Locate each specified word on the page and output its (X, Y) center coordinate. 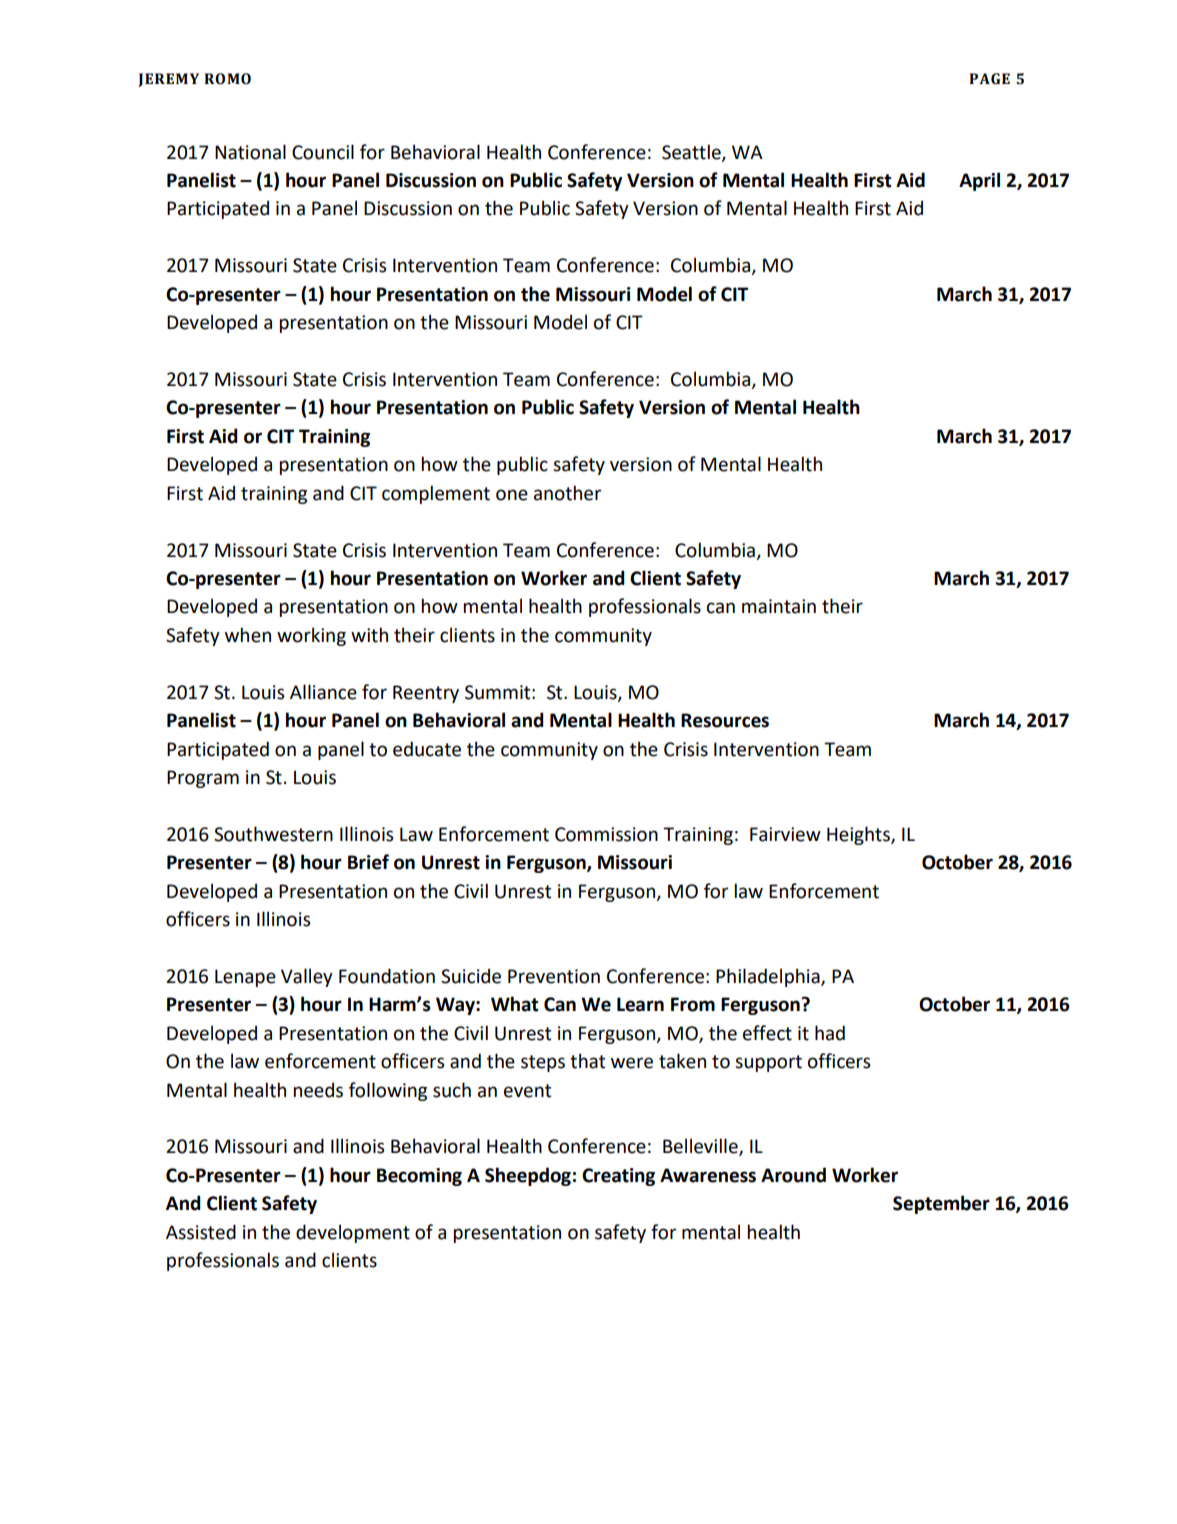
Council (323, 152)
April (979, 181)
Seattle (692, 152)
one (512, 495)
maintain (779, 606)
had (830, 1033)
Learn (640, 1004)
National (250, 152)
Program (203, 779)
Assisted (201, 1232)
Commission (606, 834)
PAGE (989, 79)
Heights (859, 835)
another (567, 493)
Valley (307, 977)
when (248, 635)
